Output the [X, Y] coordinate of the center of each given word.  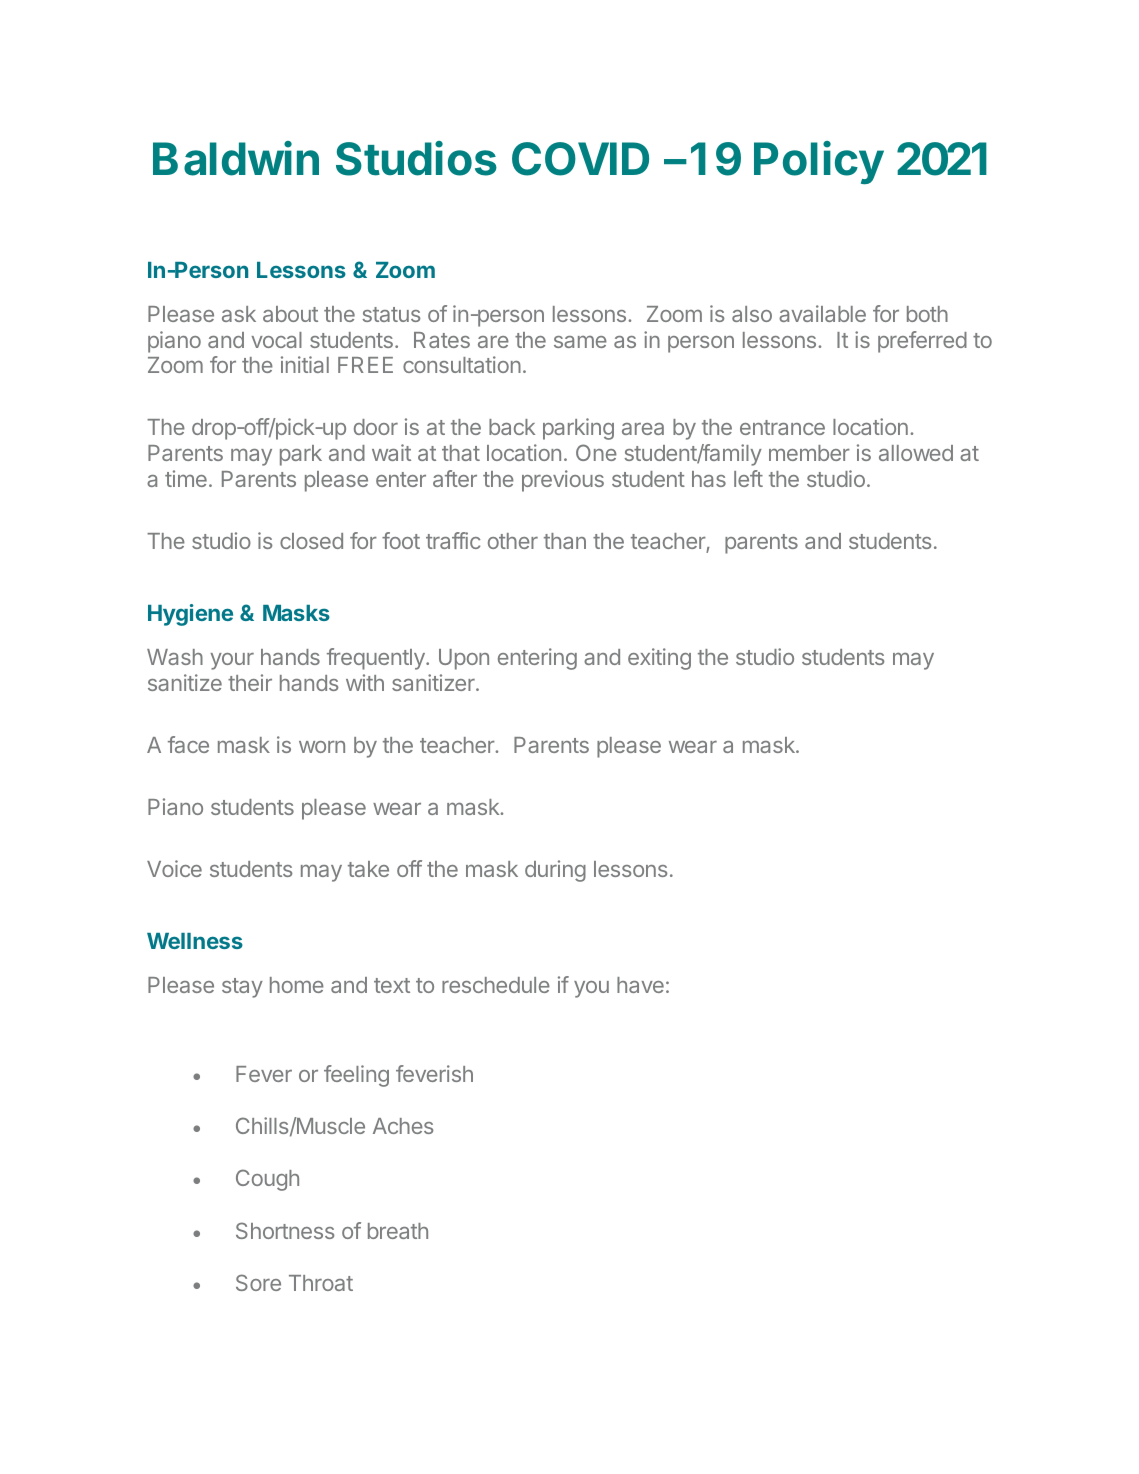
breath [398, 1231]
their [250, 682]
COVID [580, 159]
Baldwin [236, 158]
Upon [464, 659]
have [640, 985]
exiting [659, 659]
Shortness [285, 1230]
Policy [819, 162]
